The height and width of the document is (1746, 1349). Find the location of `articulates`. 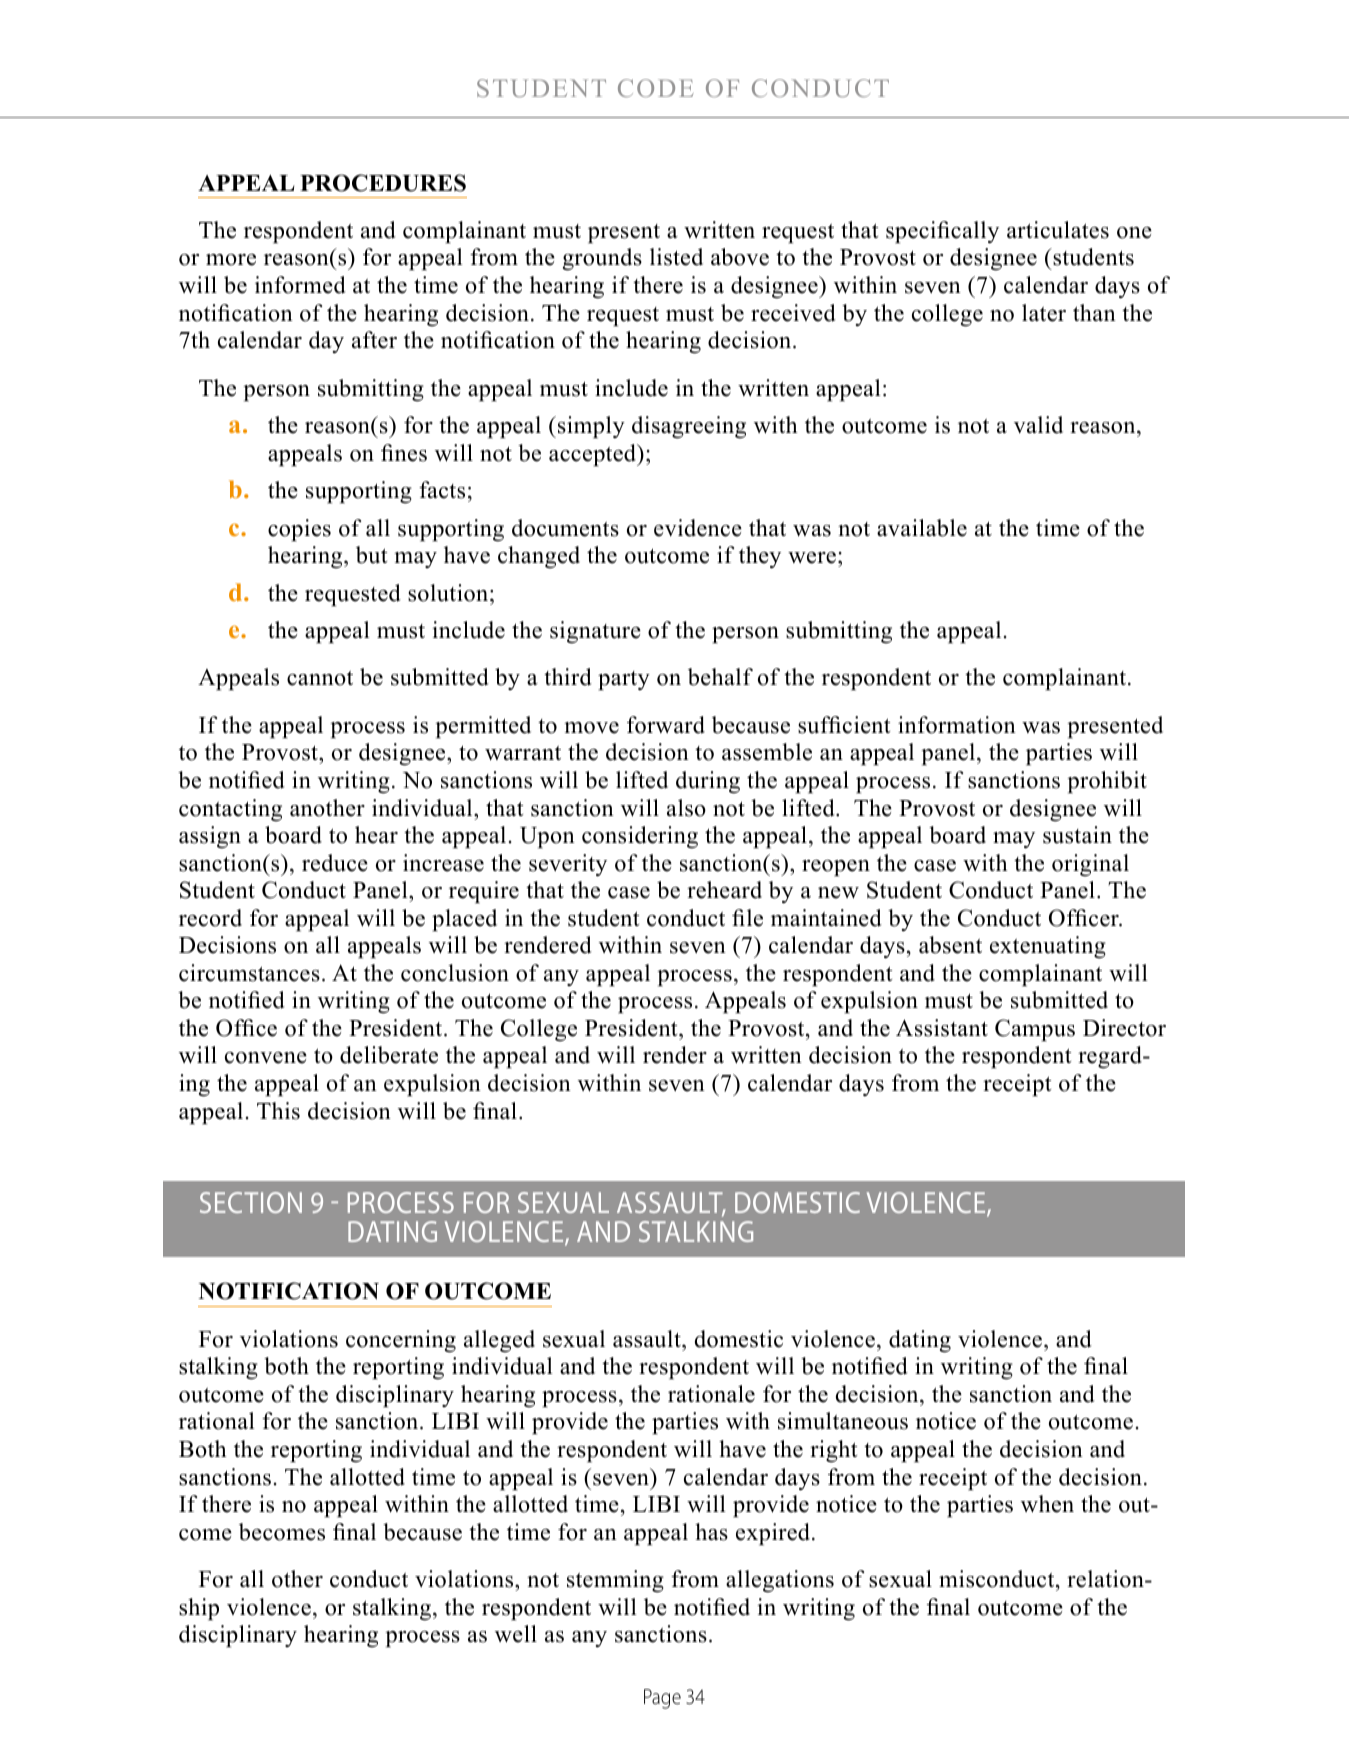

articulates is located at coordinates (1058, 230).
